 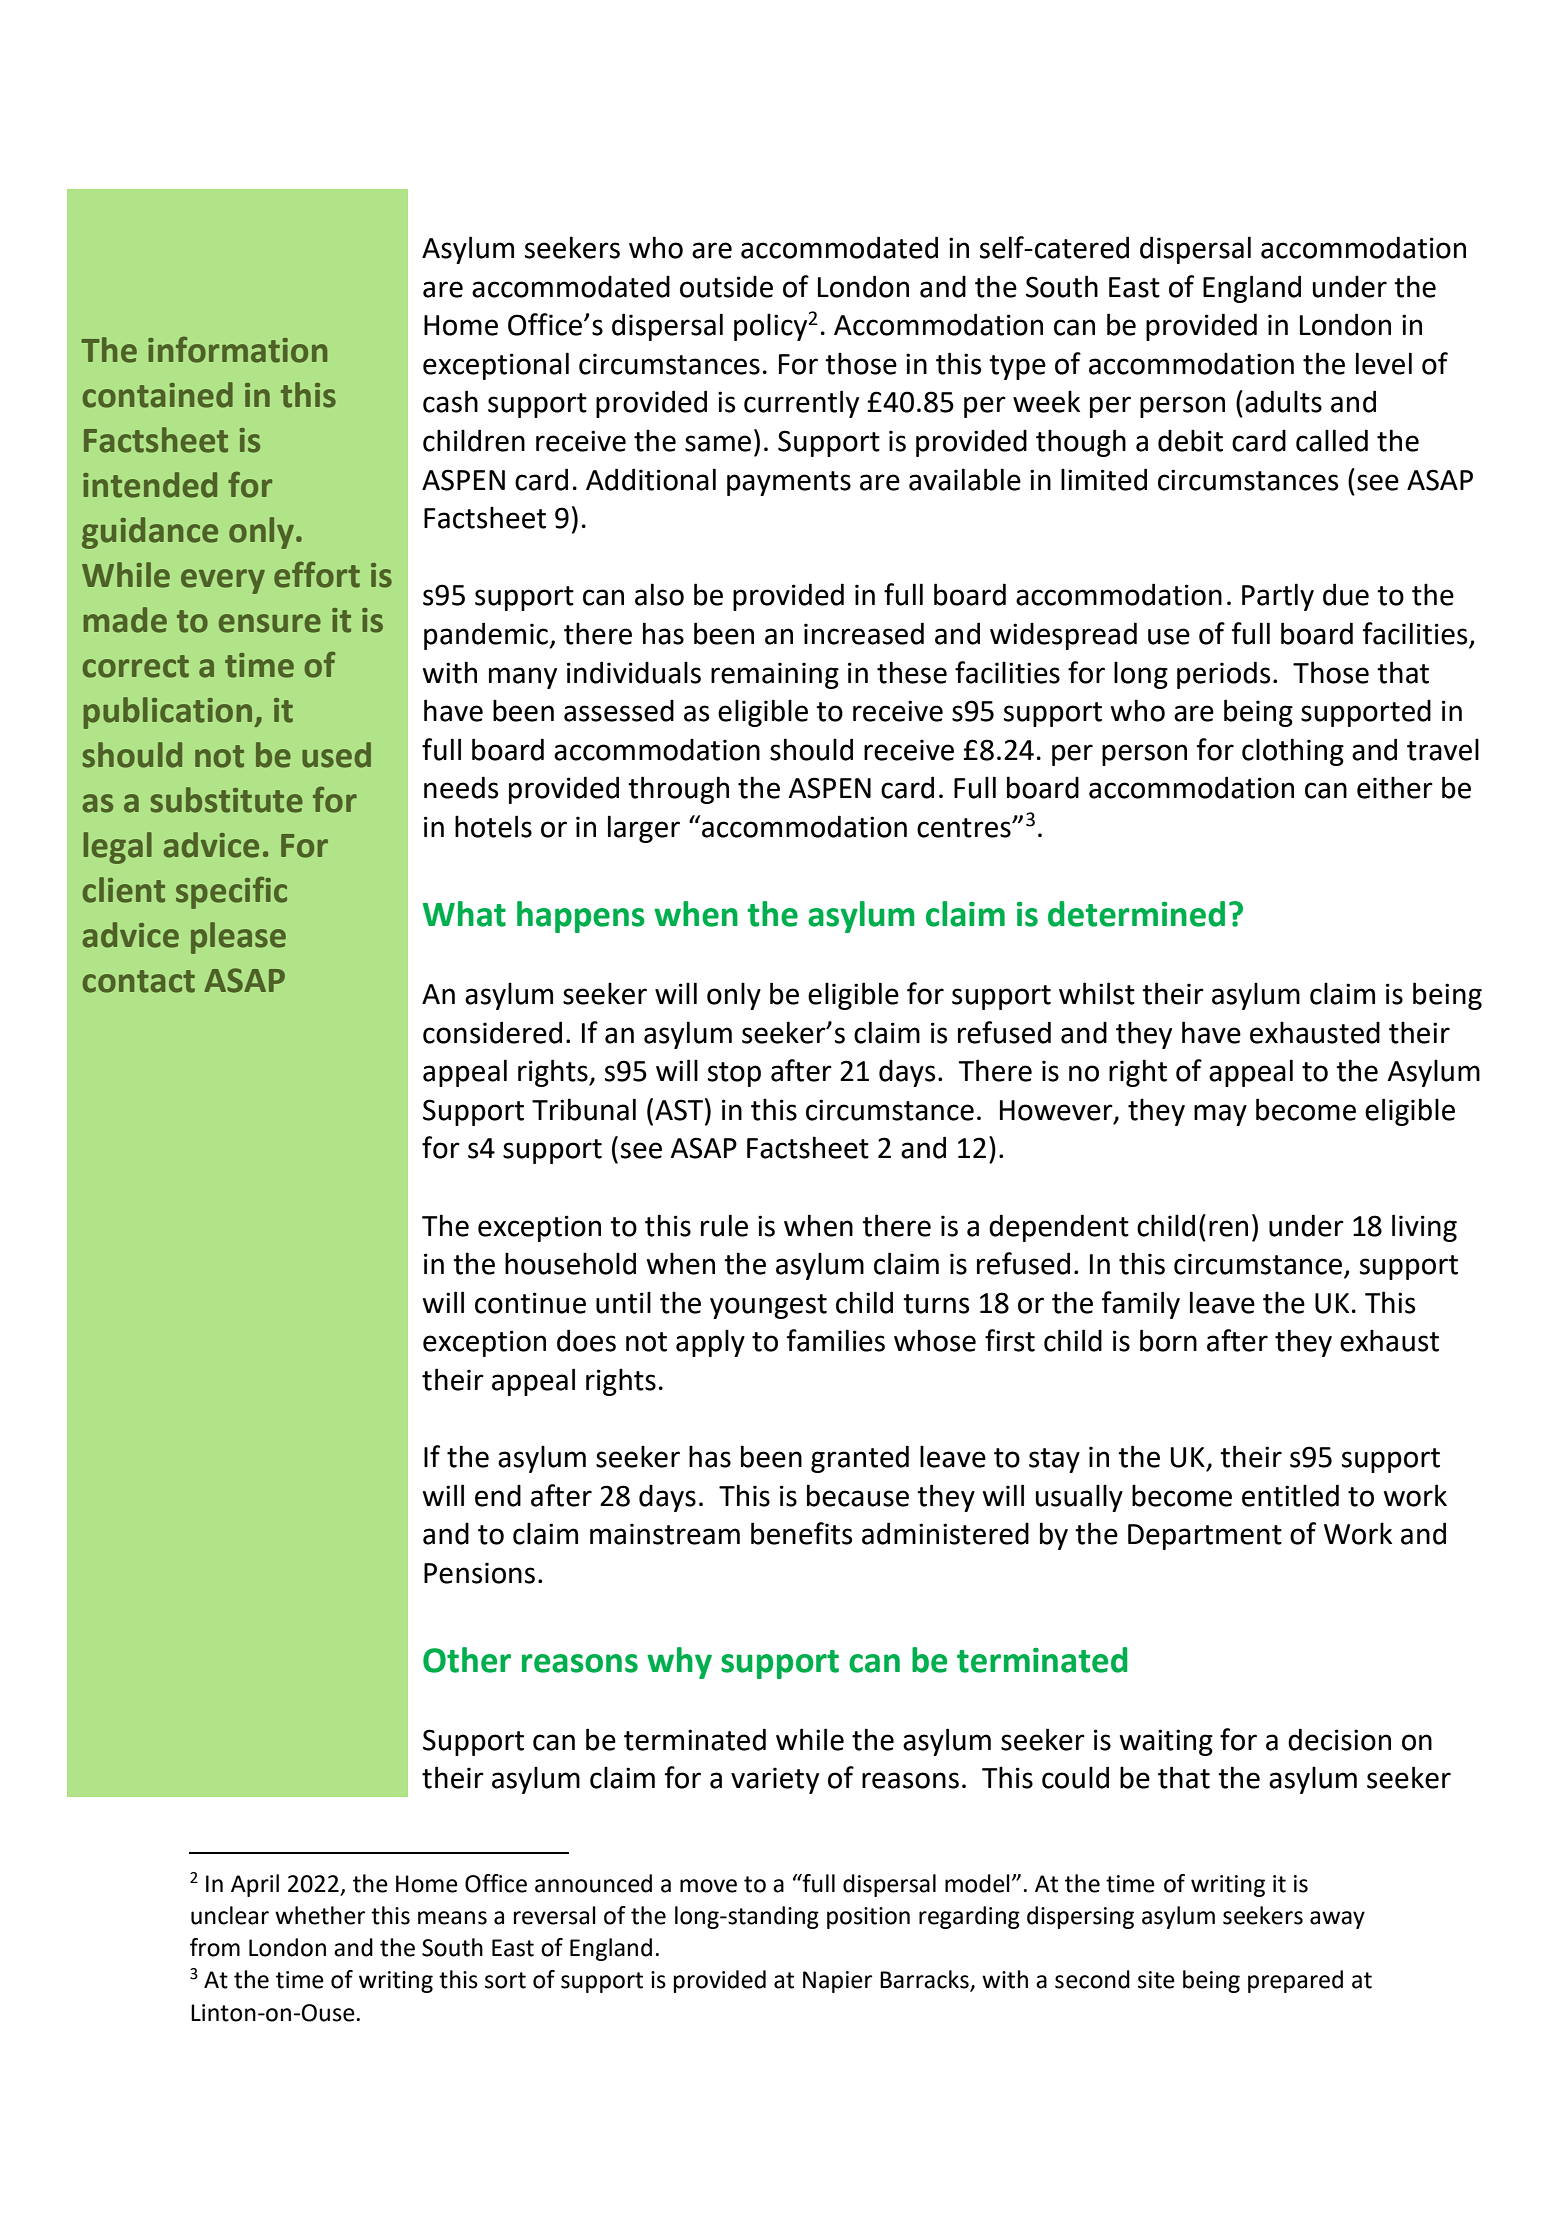 What do you see at coordinates (492, 1032) in the screenshot?
I see `considered` at bounding box center [492, 1032].
